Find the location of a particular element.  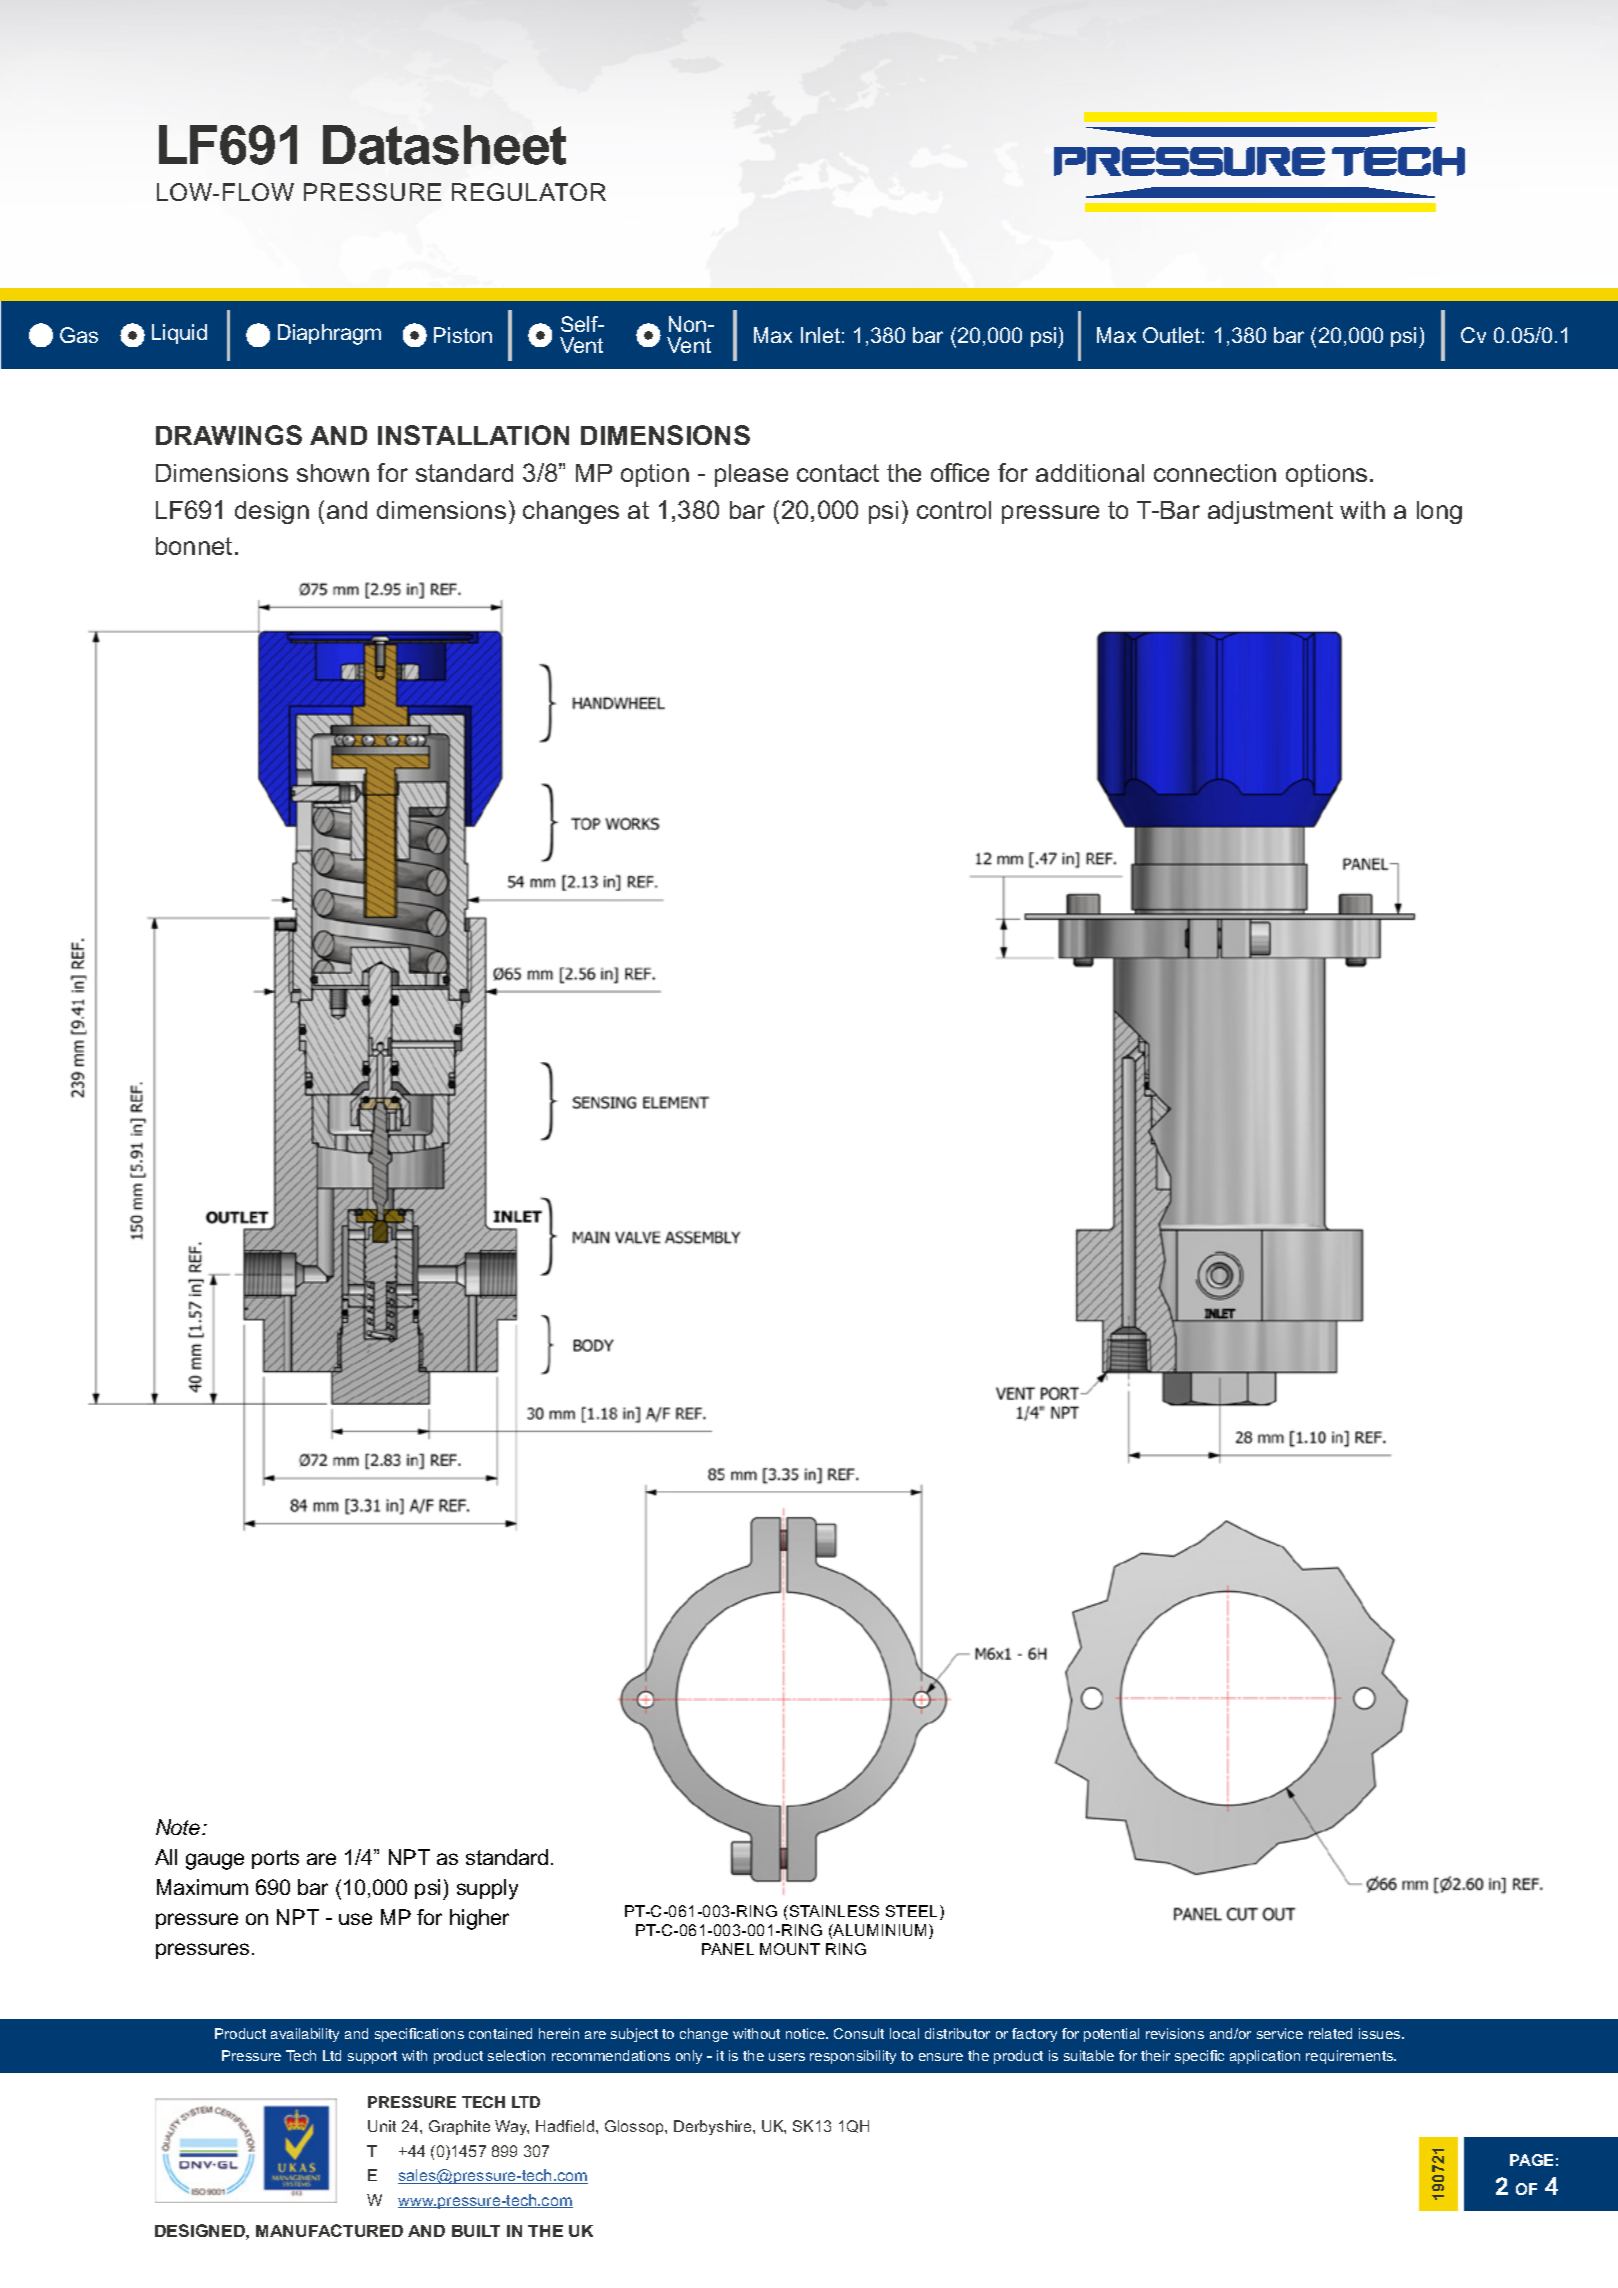

Liquid is located at coordinates (179, 334).
